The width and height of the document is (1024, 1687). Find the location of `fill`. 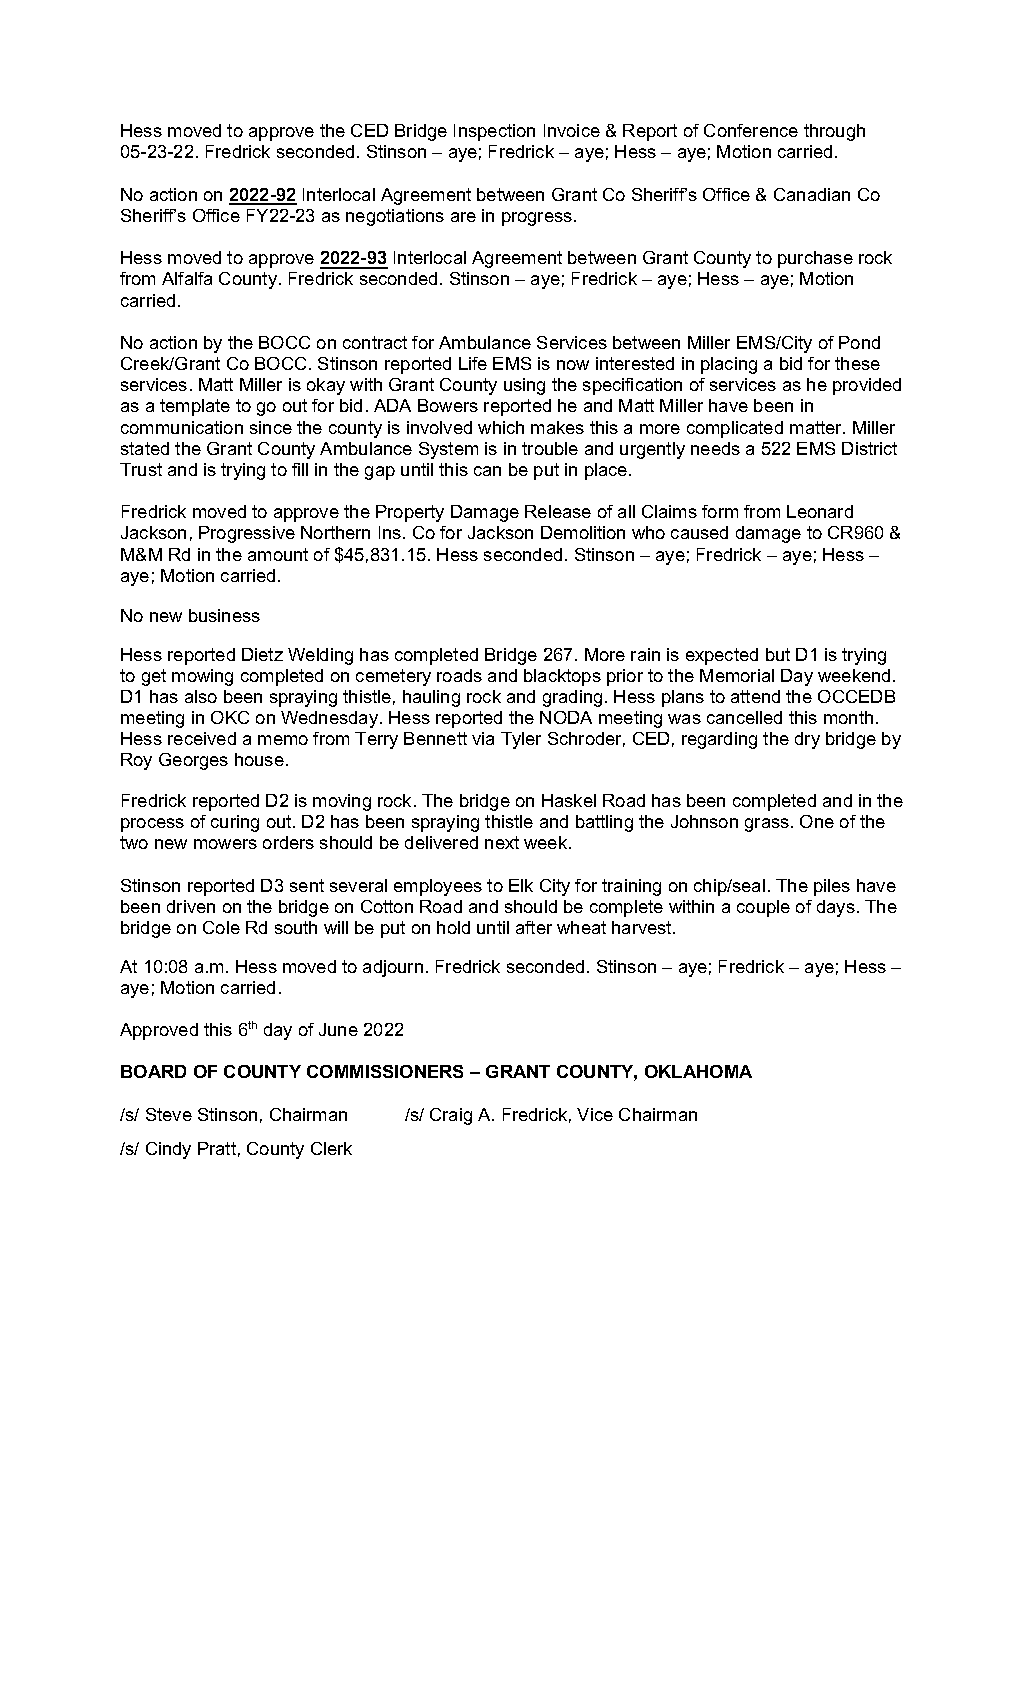

fill is located at coordinates (300, 469).
